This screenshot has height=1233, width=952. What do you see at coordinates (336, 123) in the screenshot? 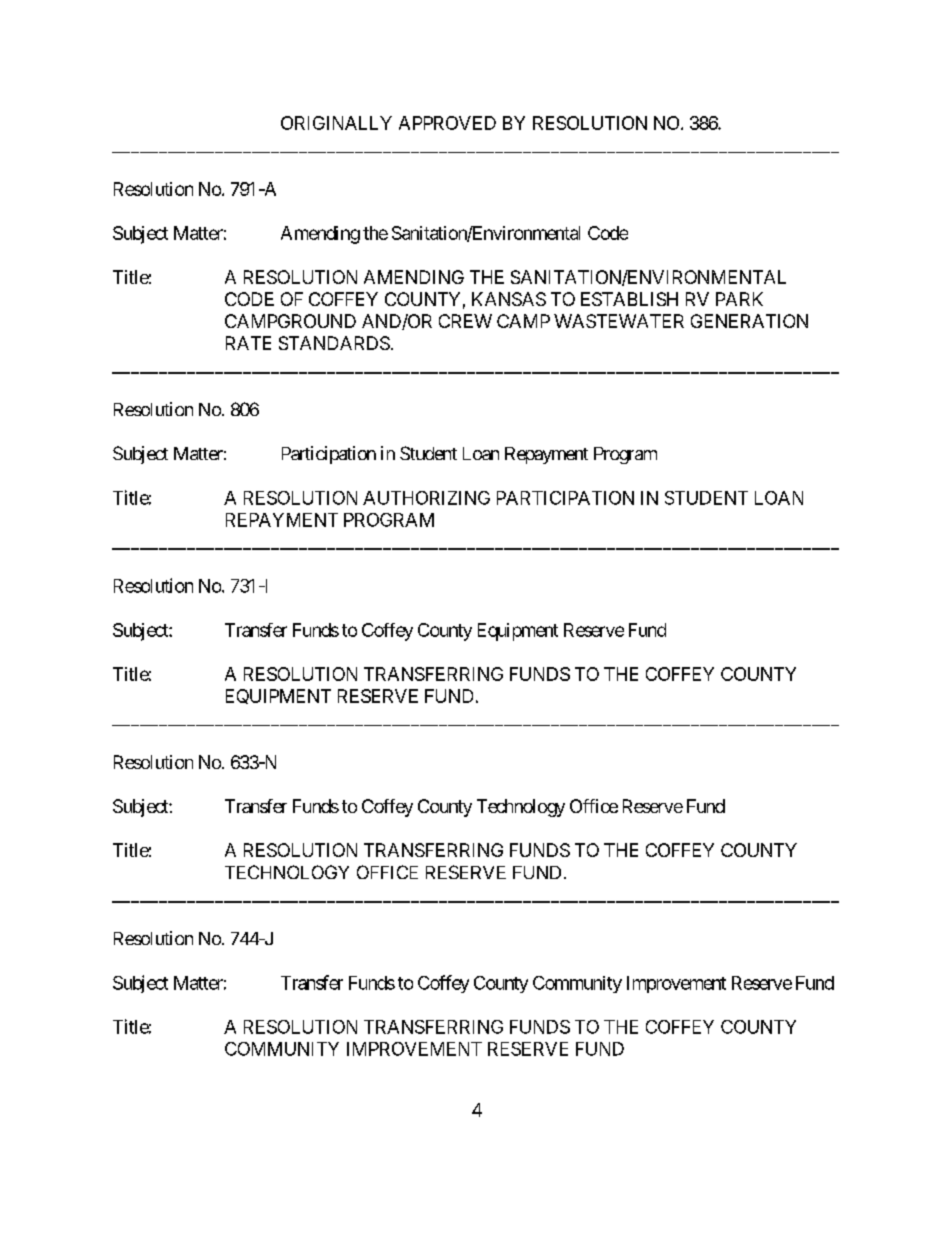
I see `ORIGINALLY` at bounding box center [336, 123].
